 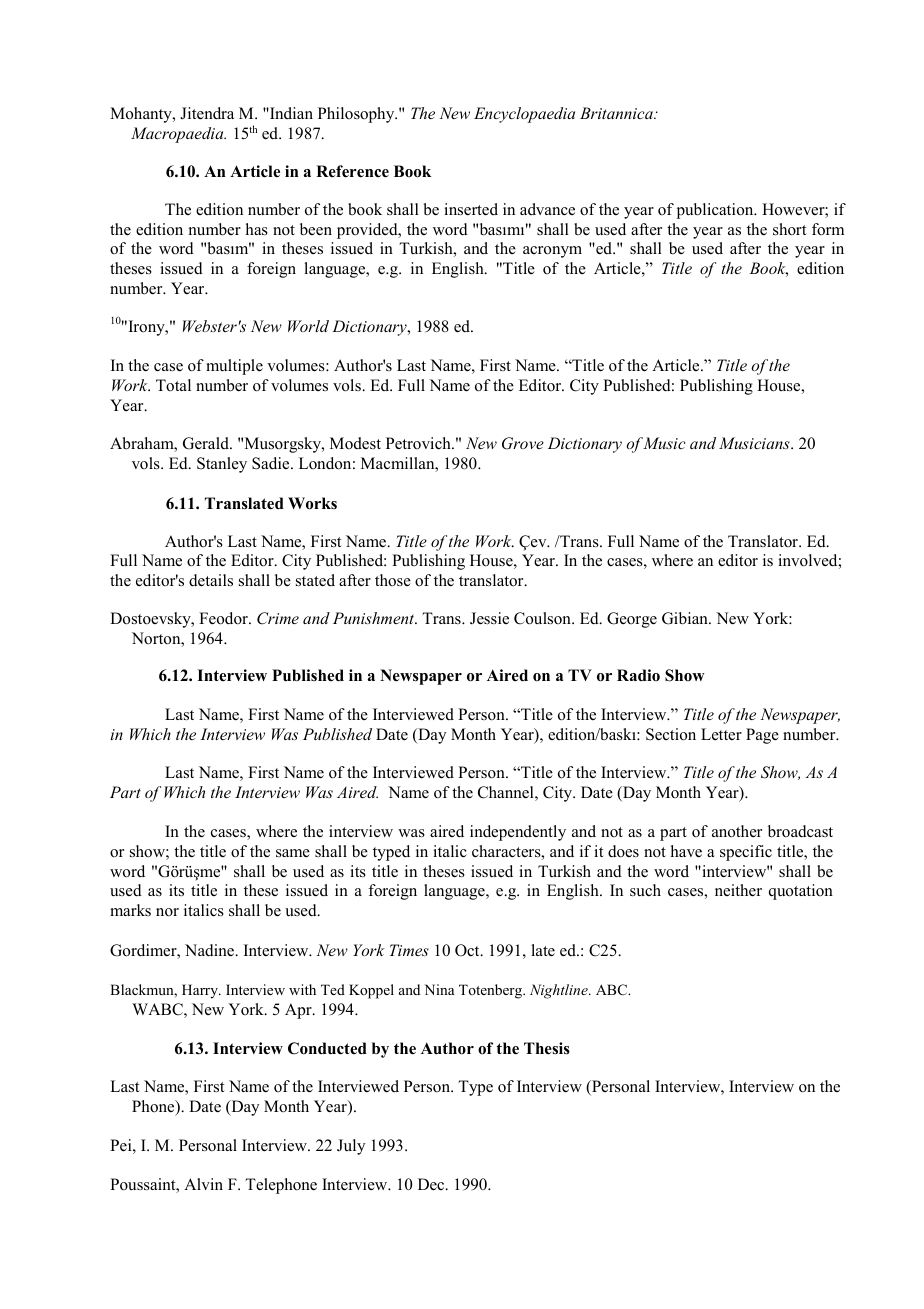 What do you see at coordinates (432, 1184) in the page?
I see `Dec` at bounding box center [432, 1184].
